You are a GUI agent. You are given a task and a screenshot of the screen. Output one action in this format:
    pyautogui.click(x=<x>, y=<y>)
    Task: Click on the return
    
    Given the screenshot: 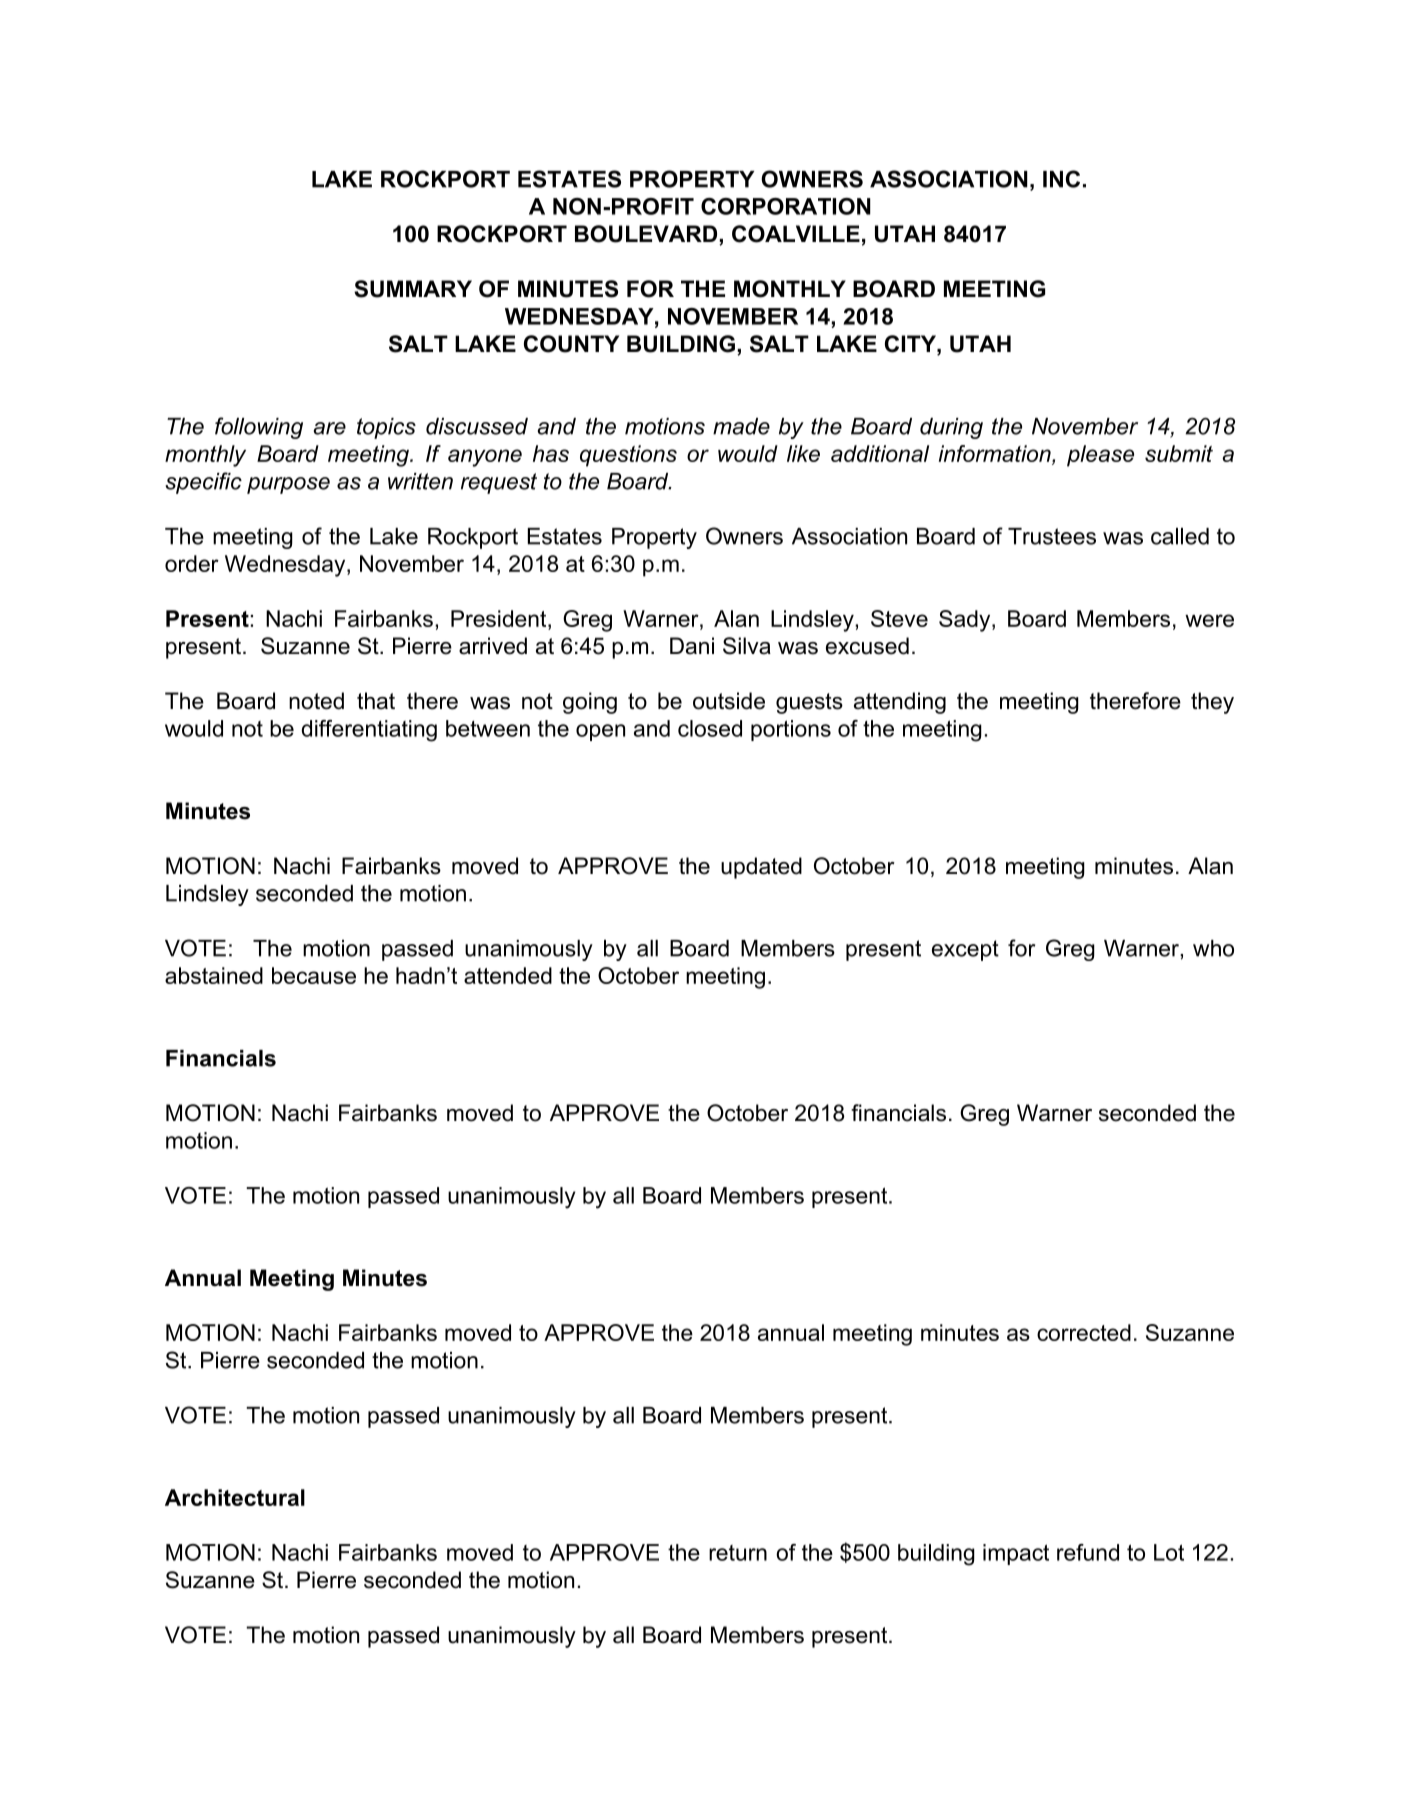 What is the action you would take?
    pyautogui.click(x=738, y=1553)
